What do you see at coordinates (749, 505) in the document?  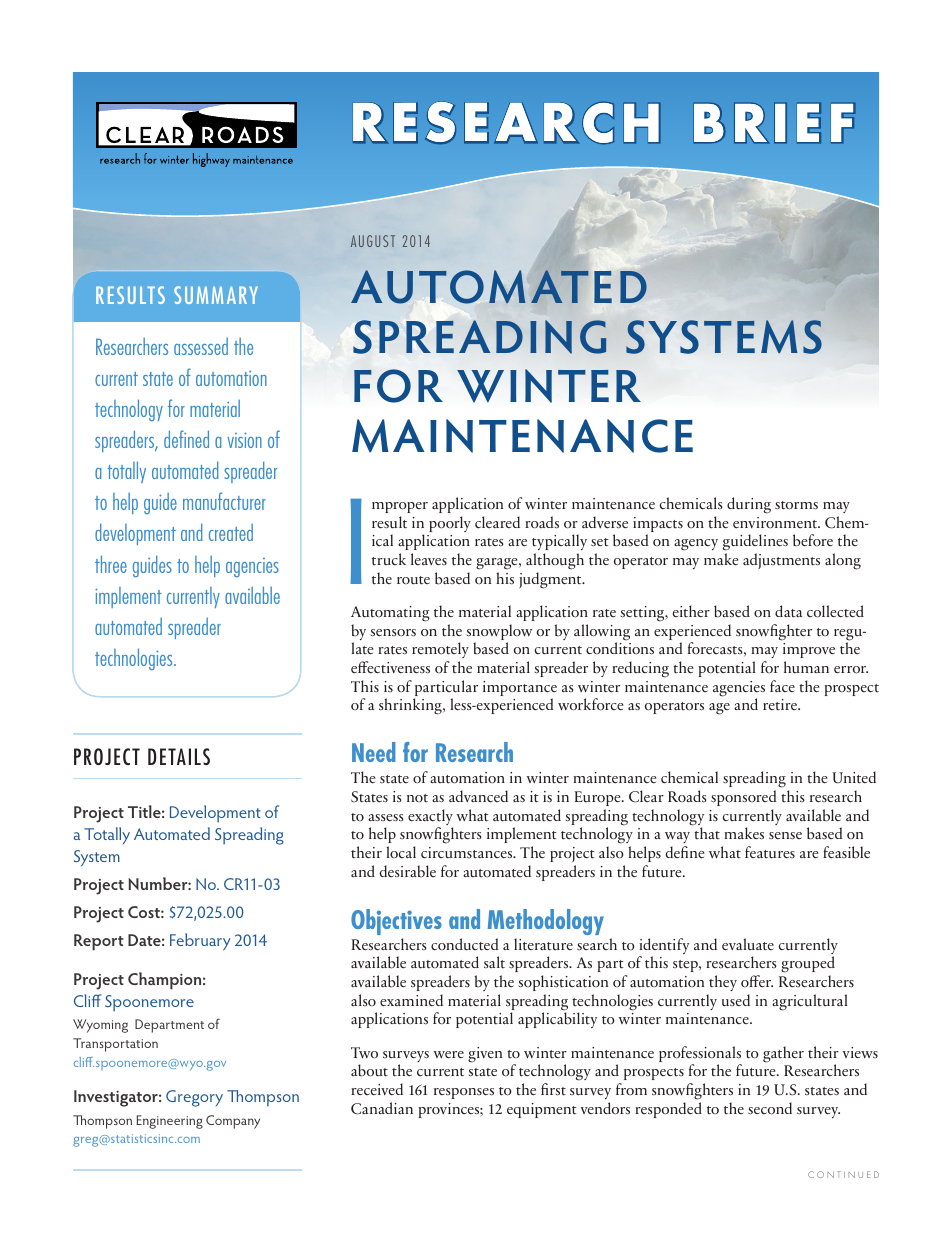 I see `during` at bounding box center [749, 505].
